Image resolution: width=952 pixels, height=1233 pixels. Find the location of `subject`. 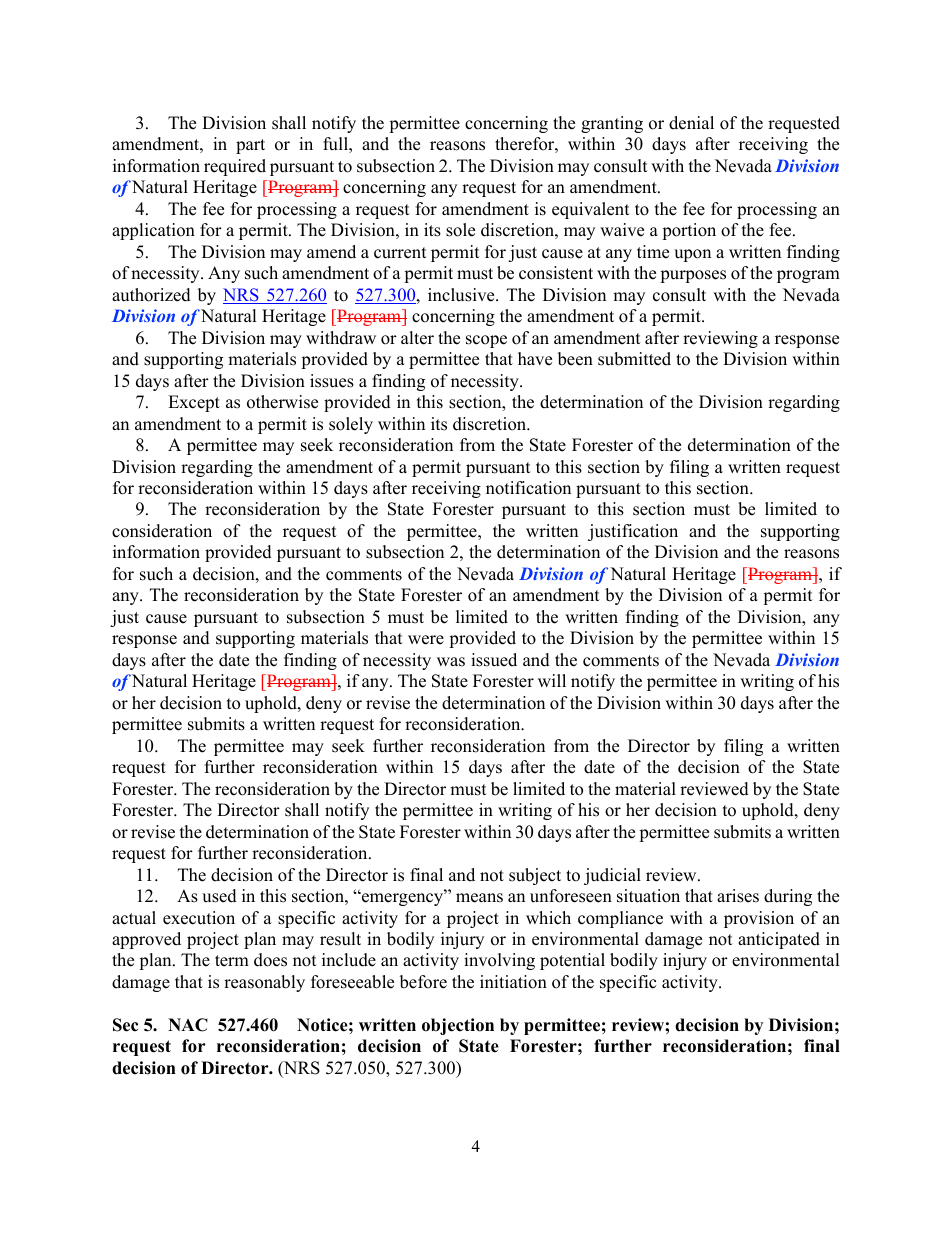

subject is located at coordinates (535, 876).
